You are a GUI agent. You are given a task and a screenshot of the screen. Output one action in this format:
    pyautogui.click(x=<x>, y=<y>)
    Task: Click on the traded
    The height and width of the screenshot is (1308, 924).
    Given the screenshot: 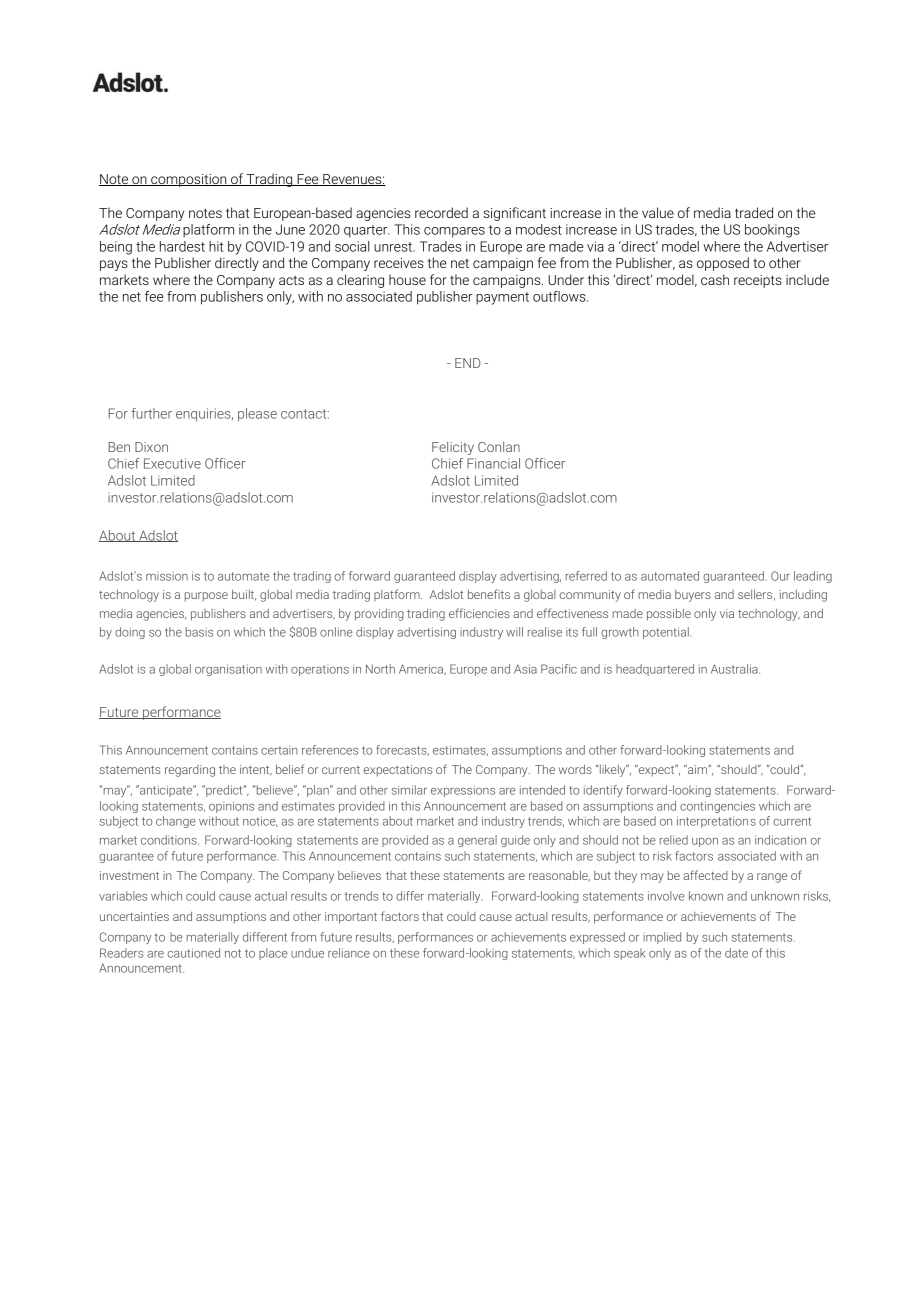 What is the action you would take?
    pyautogui.click(x=754, y=212)
